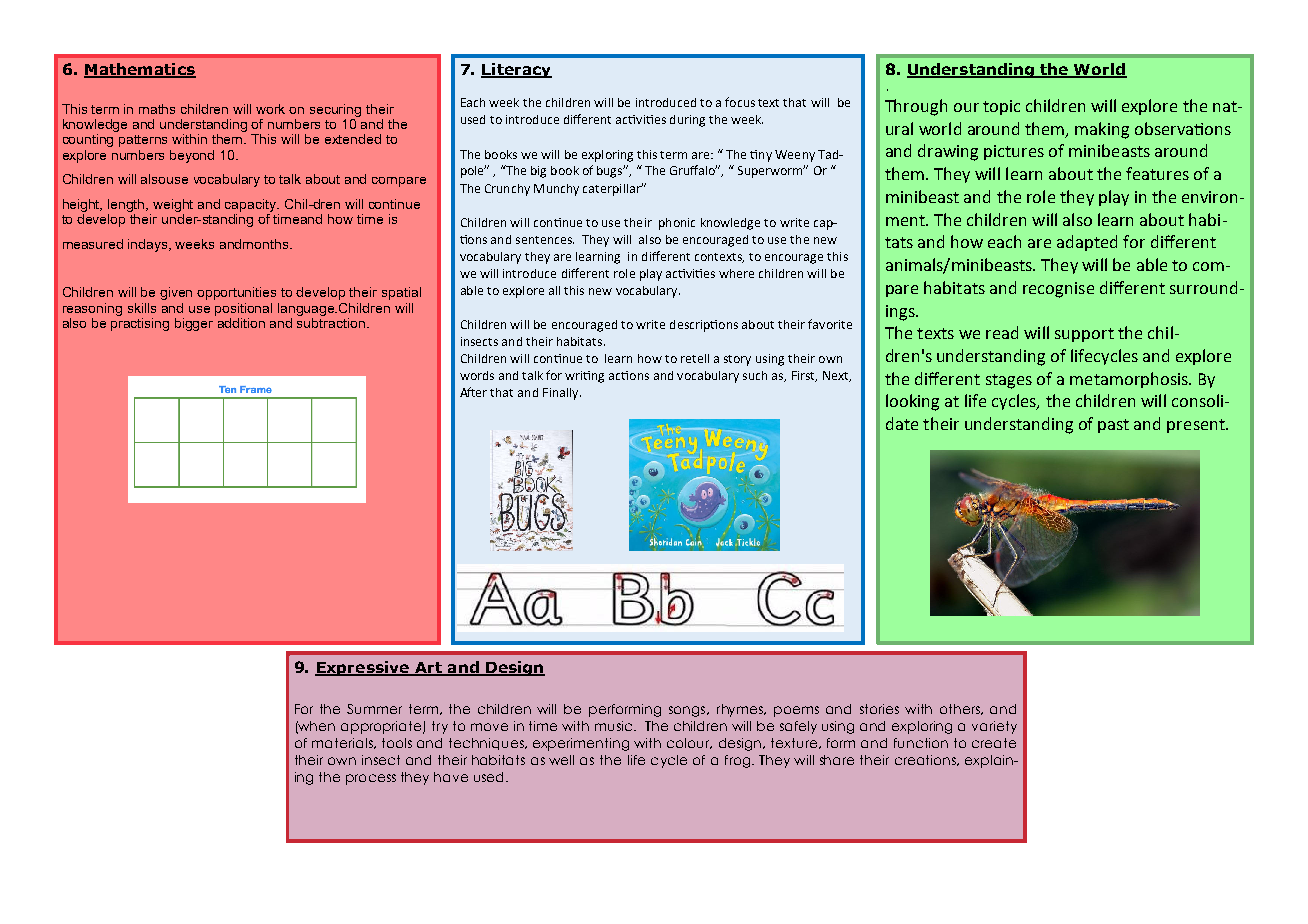  I want to click on Expressive, so click(363, 668).
